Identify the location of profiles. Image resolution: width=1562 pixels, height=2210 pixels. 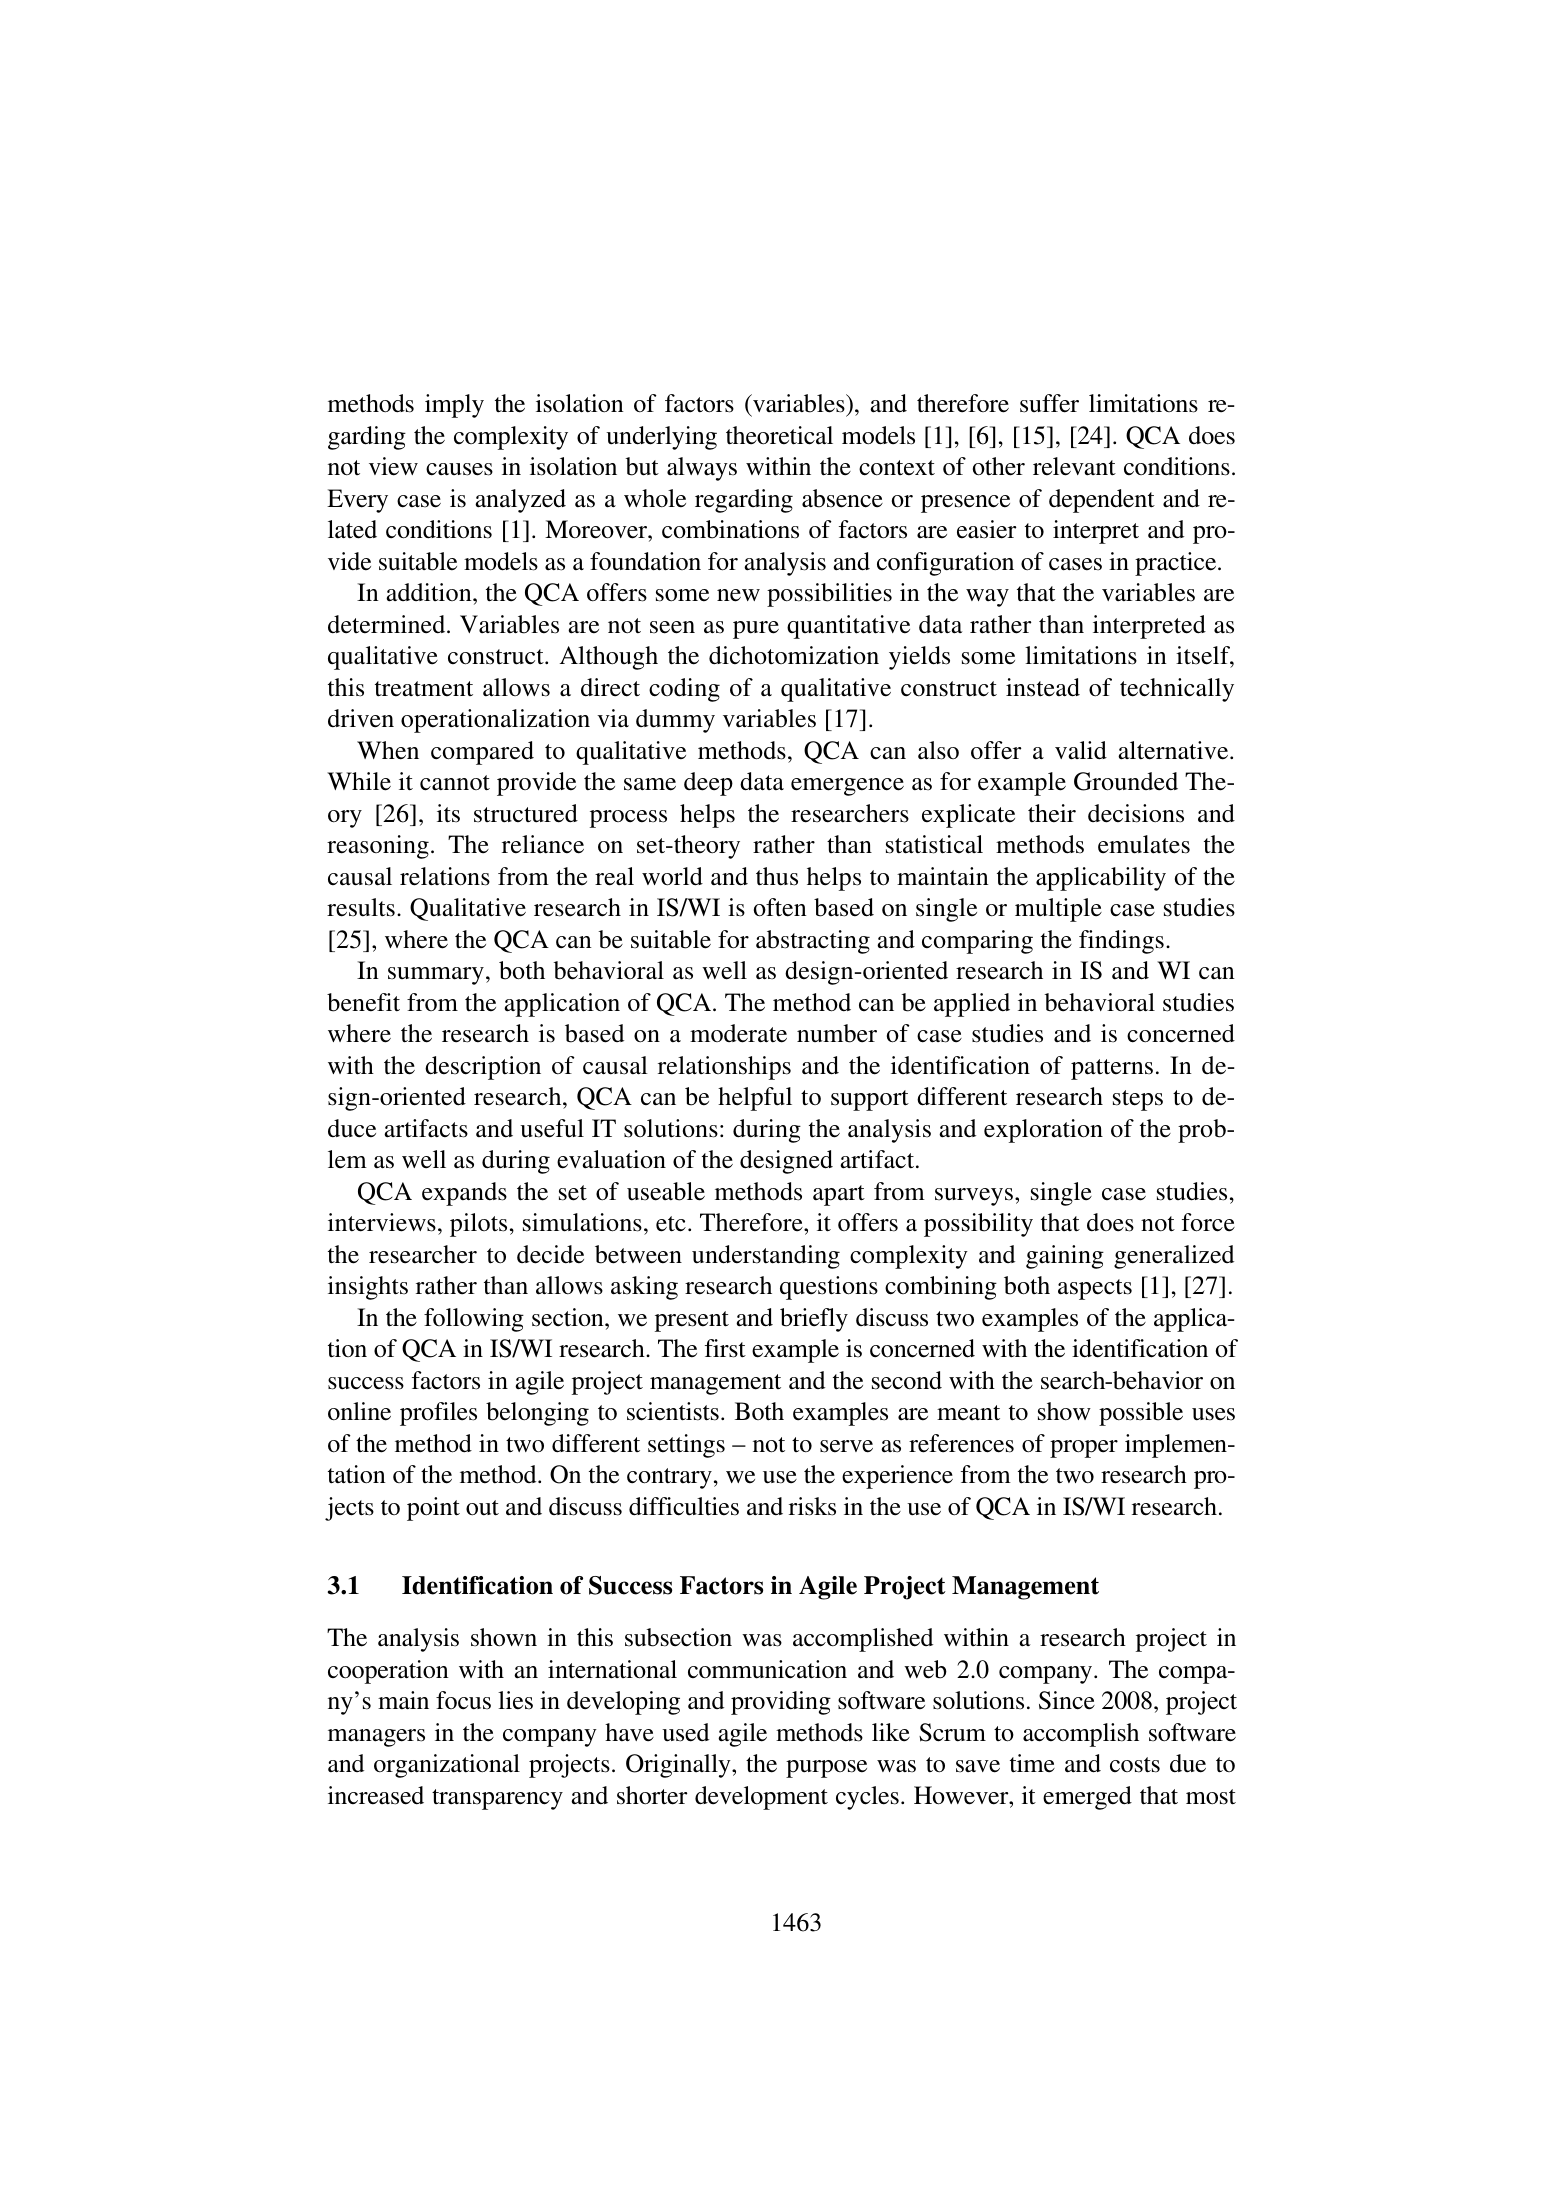
(438, 1414).
